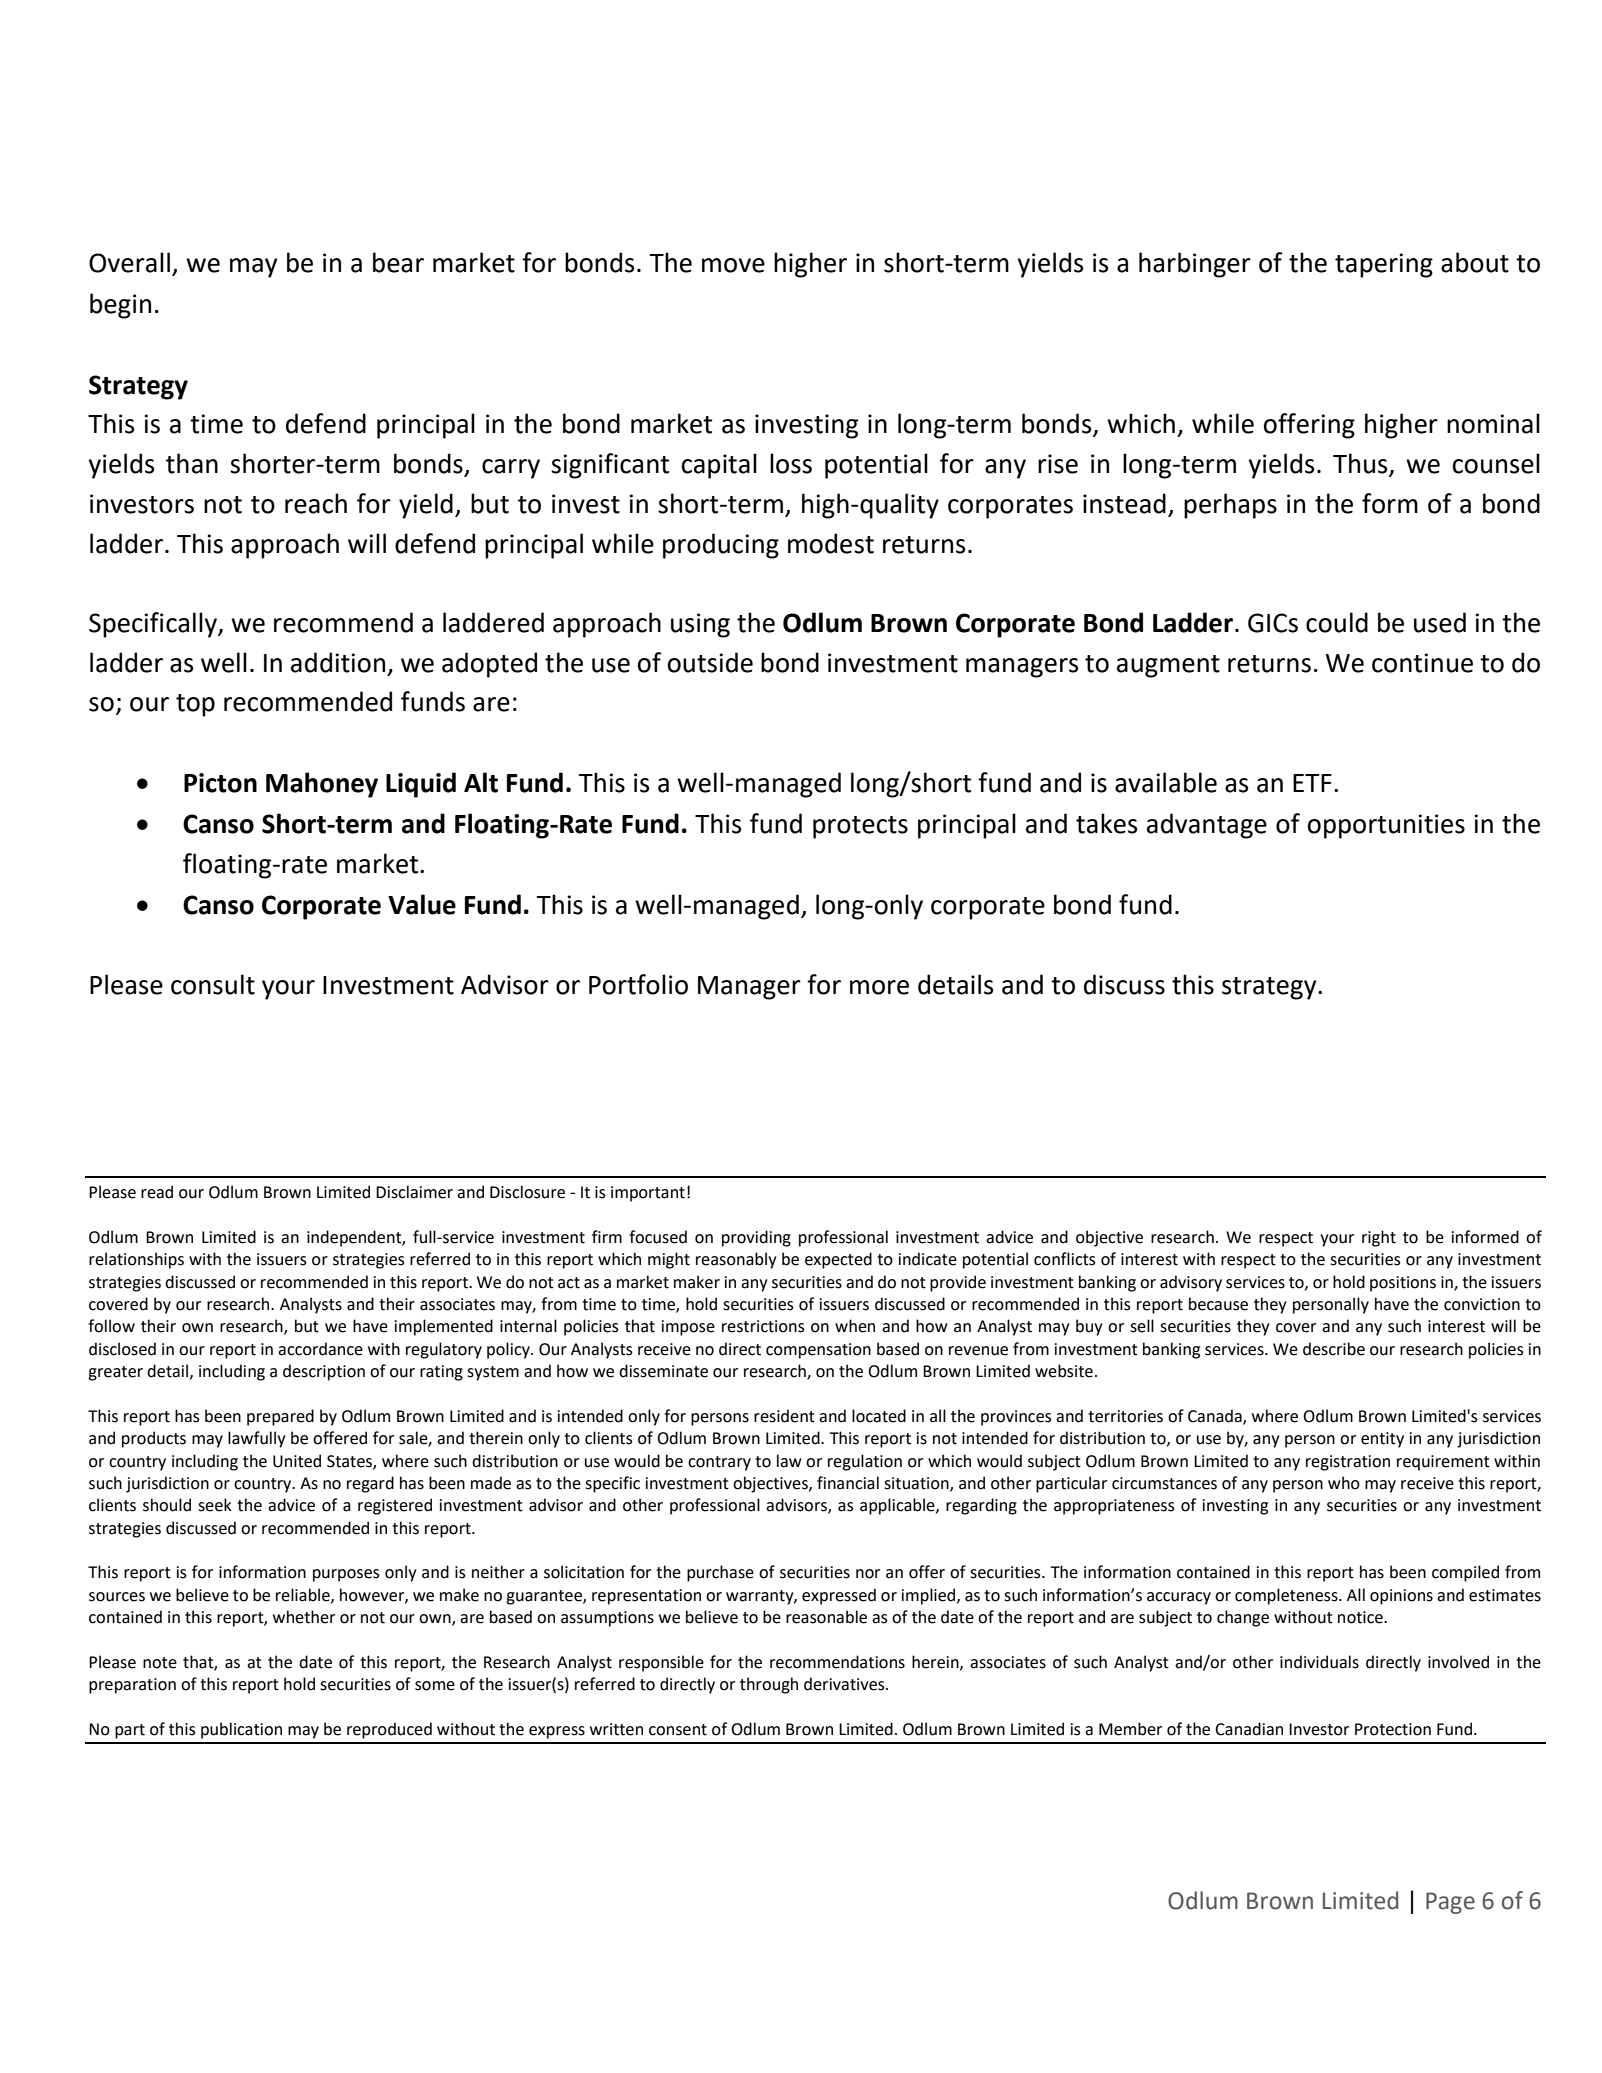 Image resolution: width=1602 pixels, height=2073 pixels. I want to click on consult, so click(213, 984).
